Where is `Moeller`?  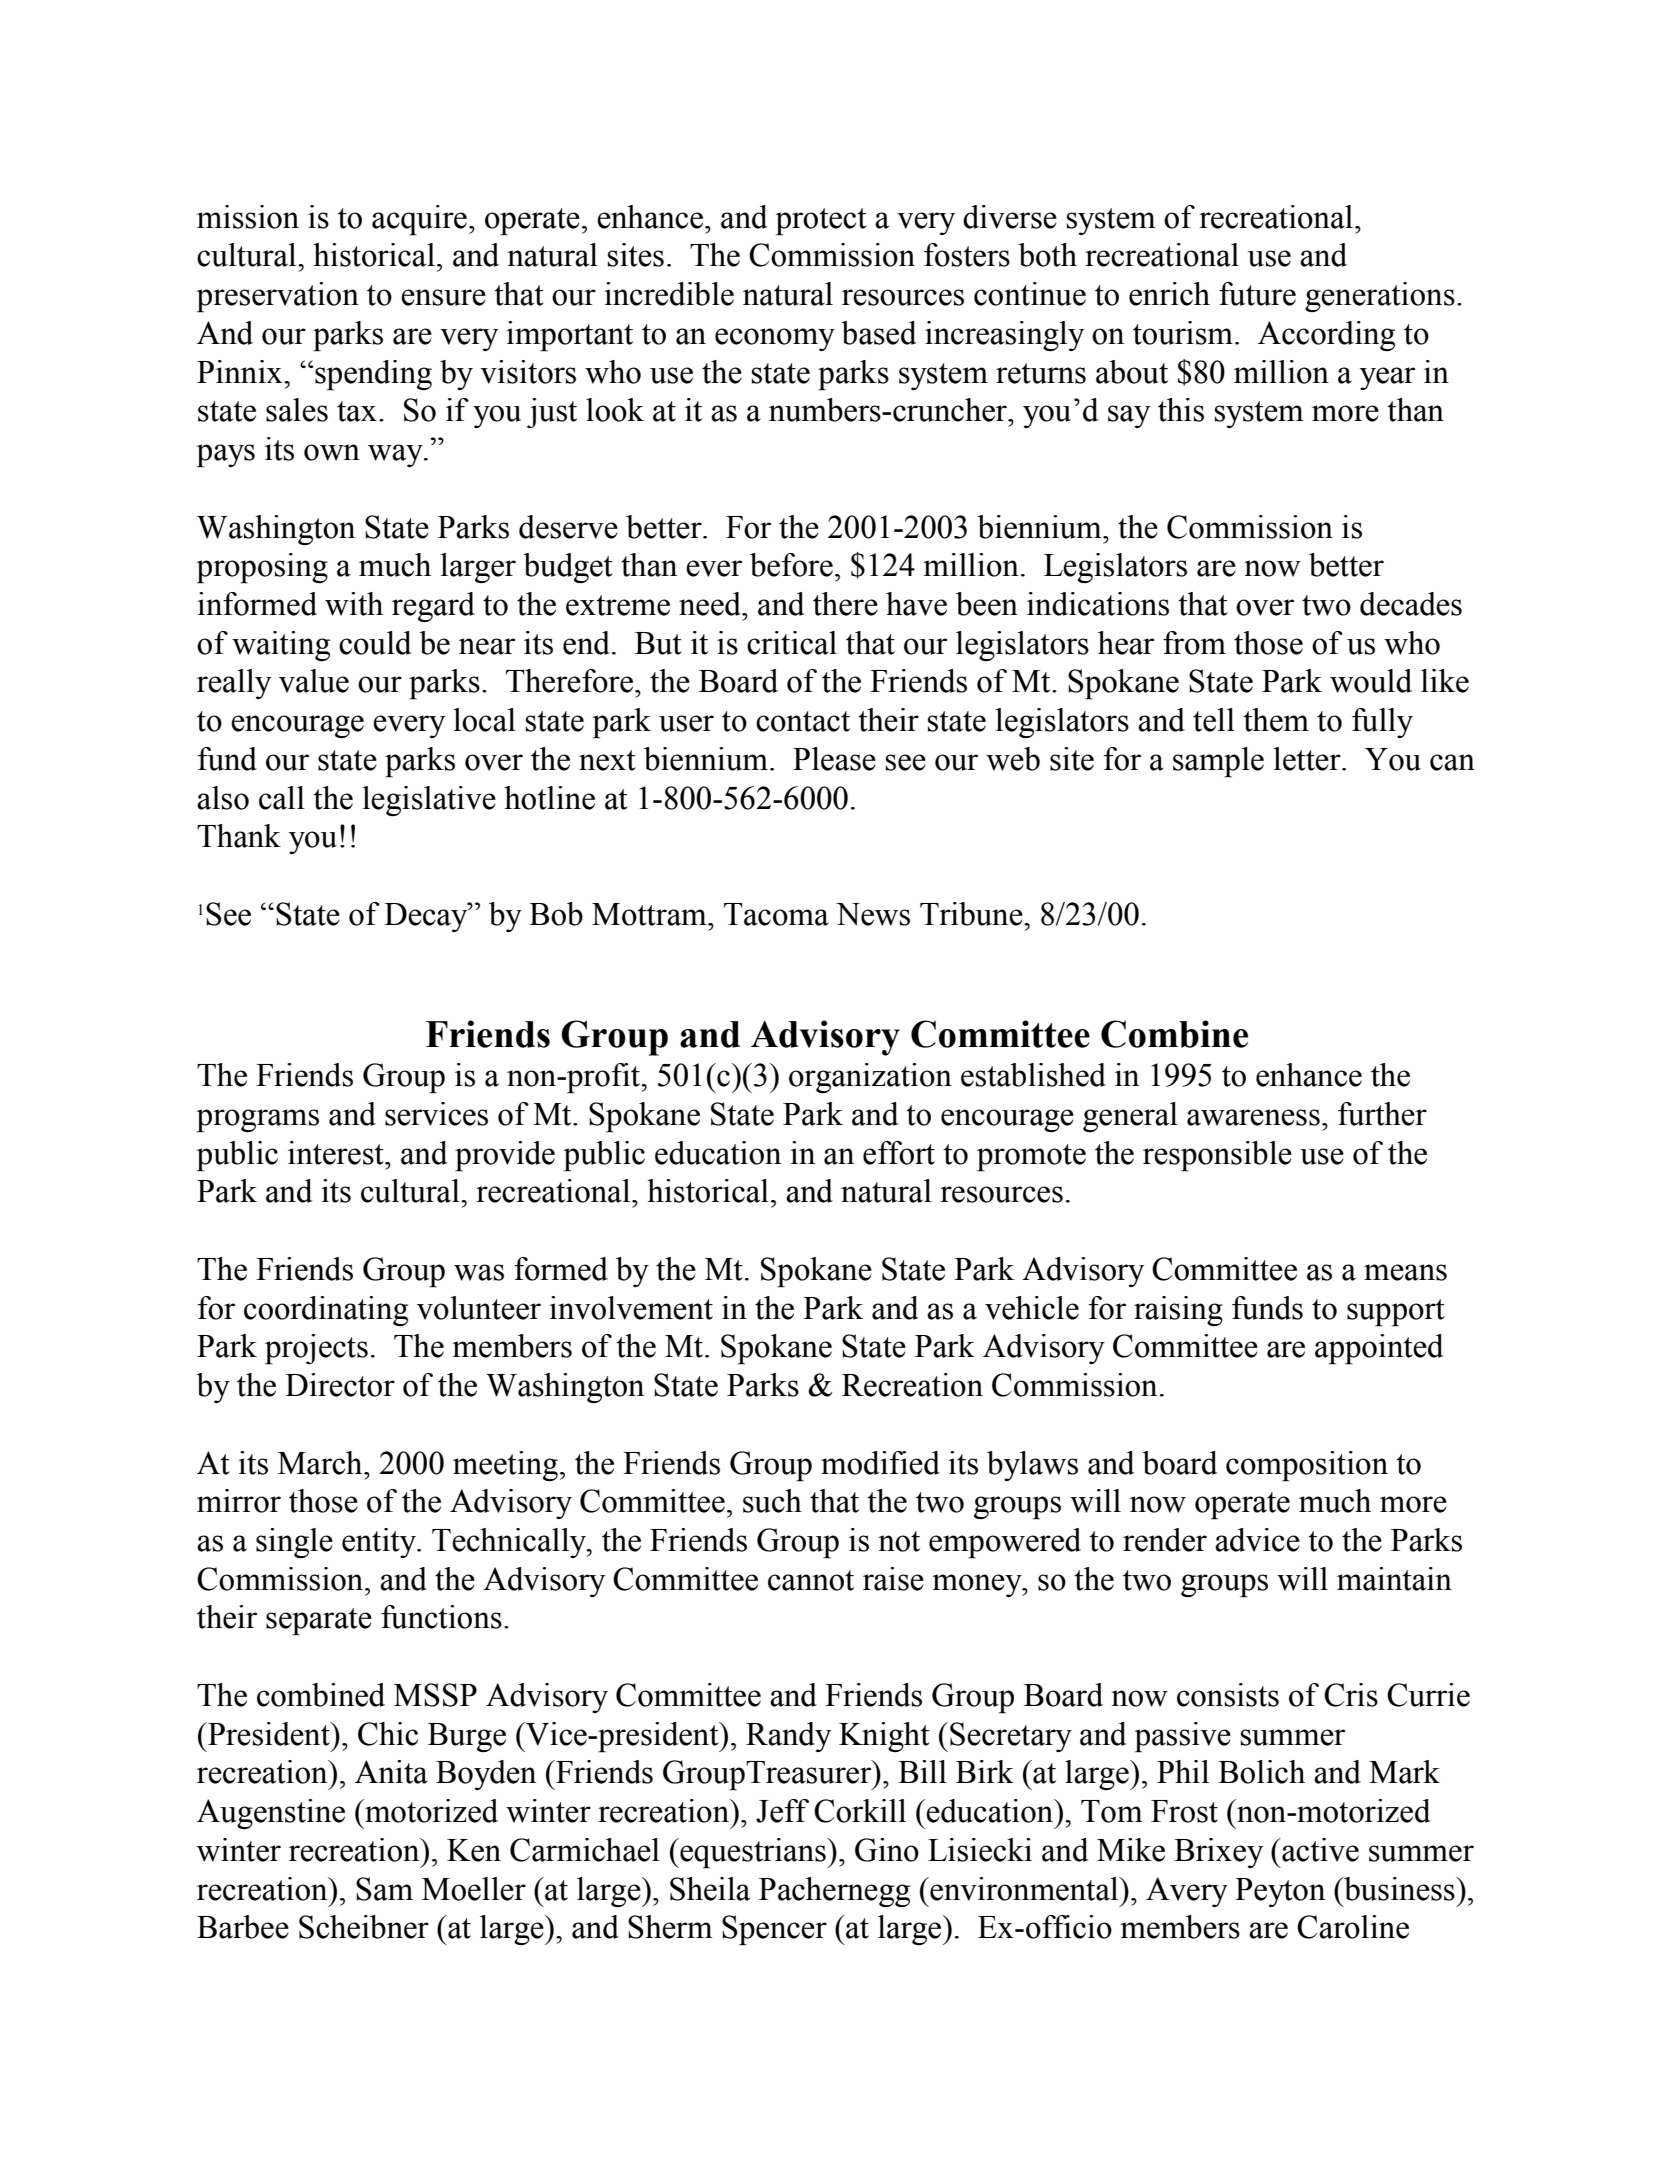
Moeller is located at coordinates (474, 1889).
